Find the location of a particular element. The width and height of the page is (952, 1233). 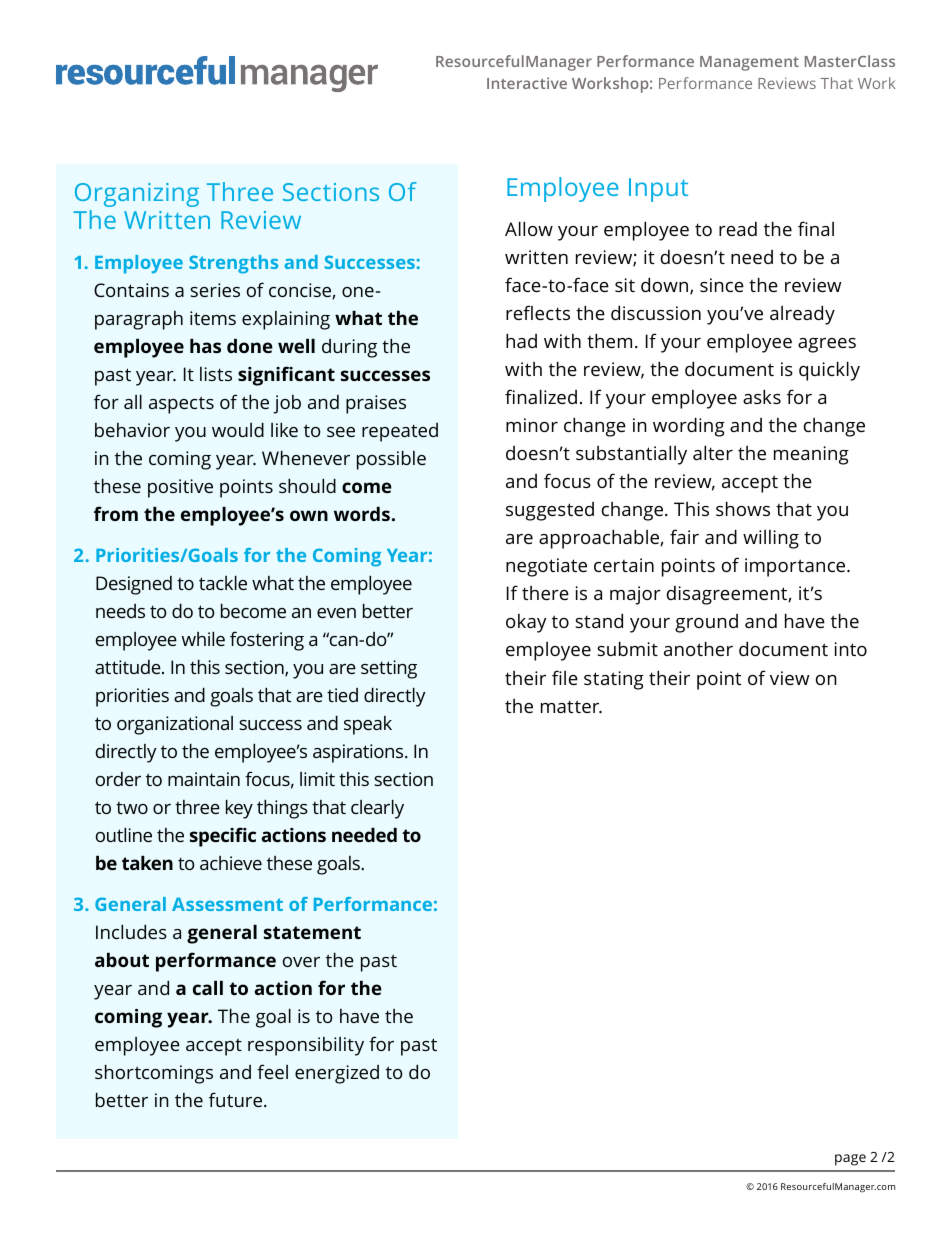

energized is located at coordinates (337, 1074).
